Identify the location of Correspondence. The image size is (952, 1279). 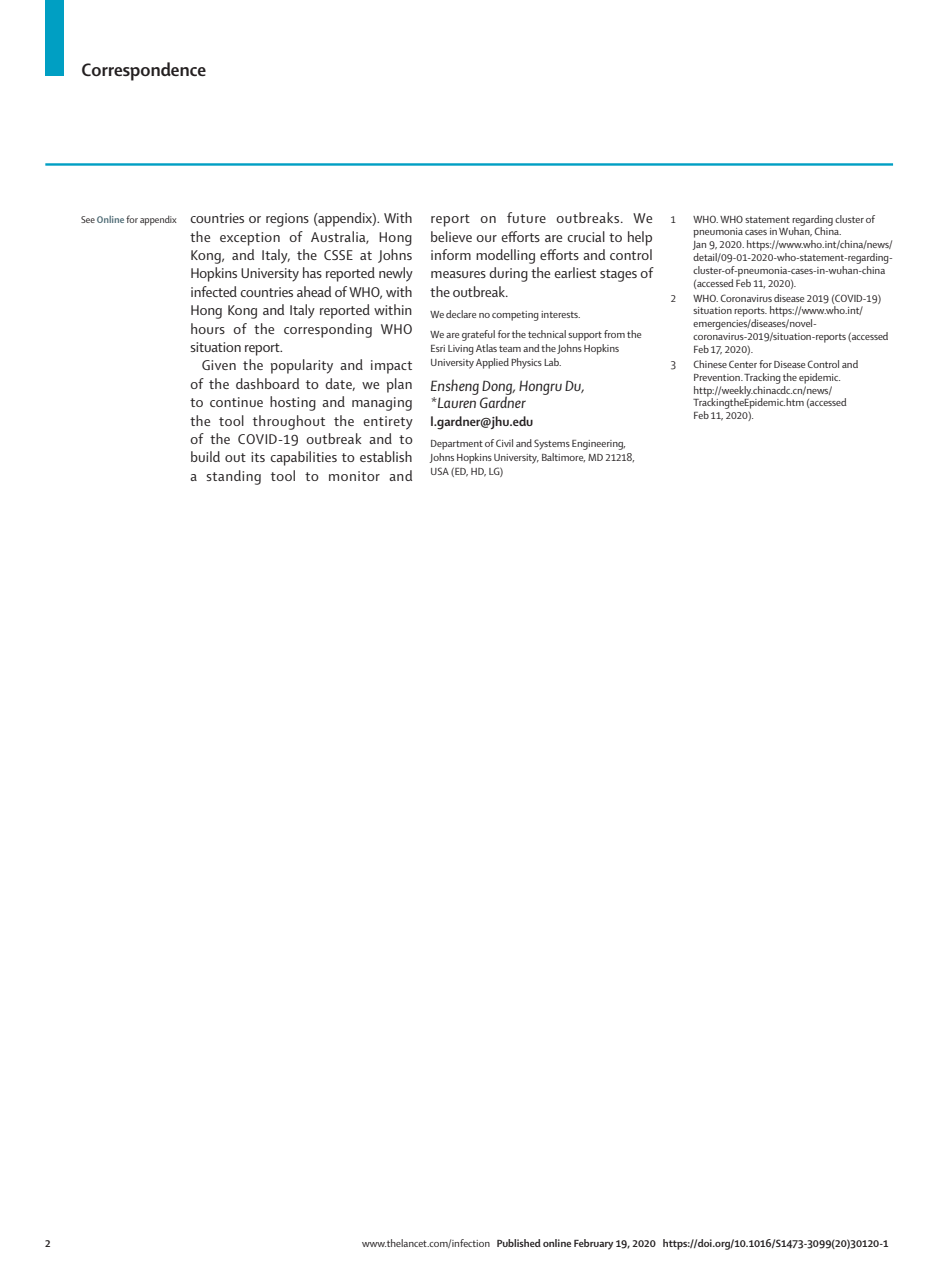
(144, 71).
